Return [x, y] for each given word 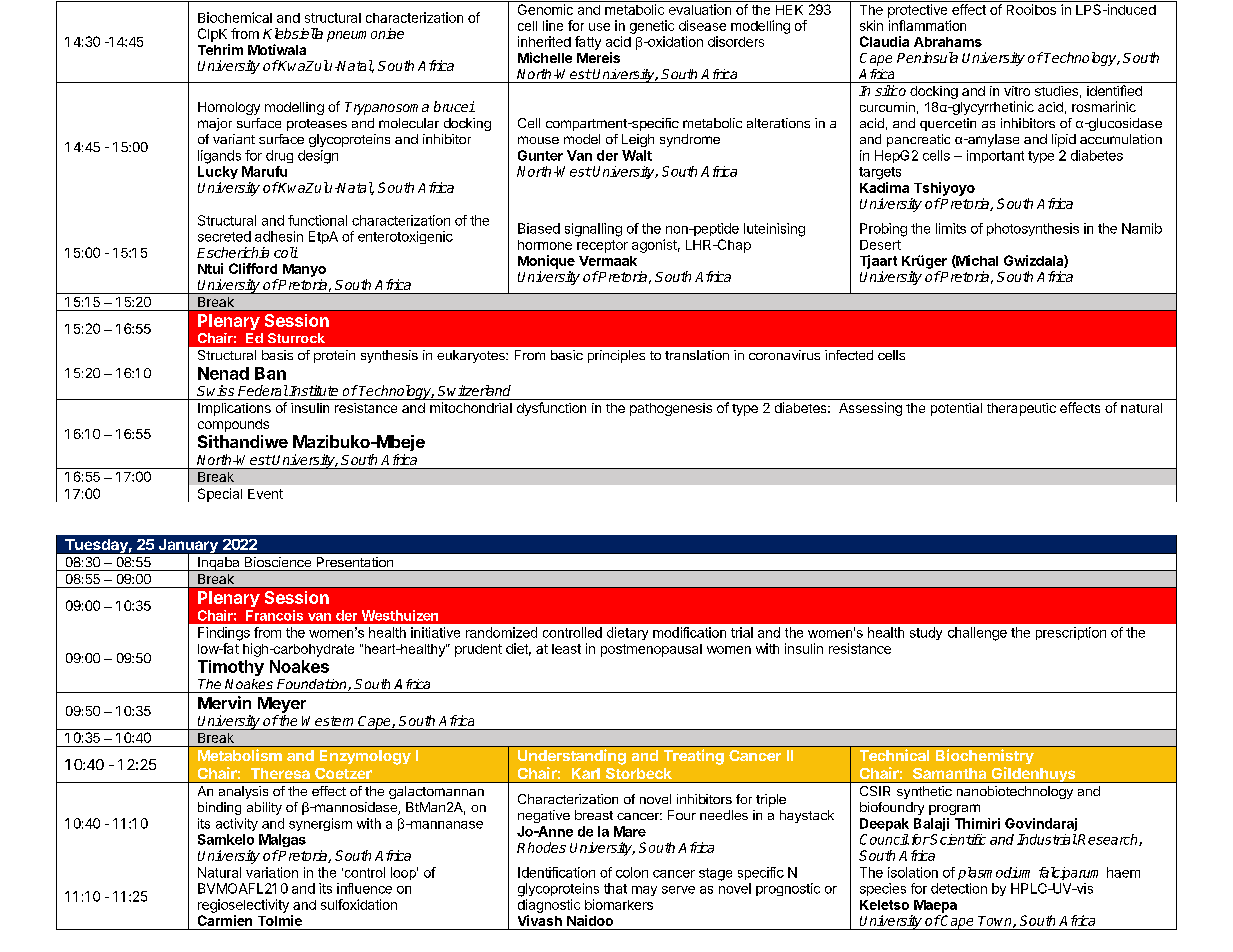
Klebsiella [293, 33]
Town [996, 922]
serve [678, 890]
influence [364, 888]
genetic [652, 27]
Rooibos [1031, 9]
